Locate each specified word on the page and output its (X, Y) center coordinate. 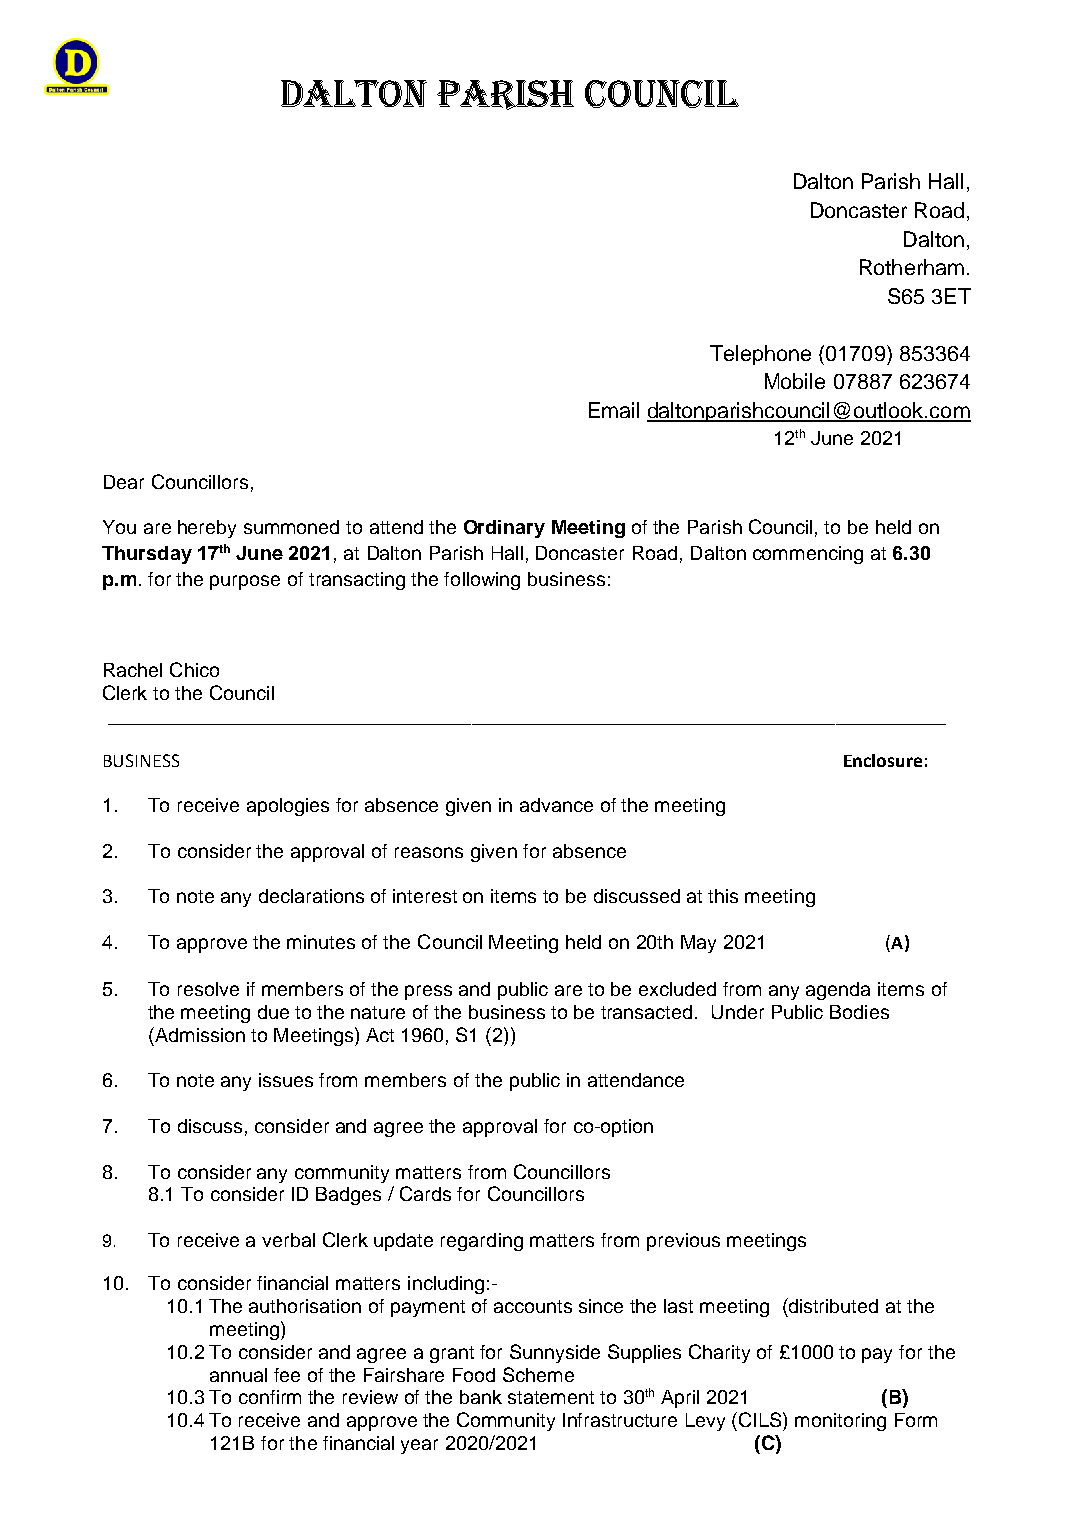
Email (614, 410)
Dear (124, 482)
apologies (288, 807)
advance (556, 805)
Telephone (760, 355)
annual (238, 1375)
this (723, 896)
